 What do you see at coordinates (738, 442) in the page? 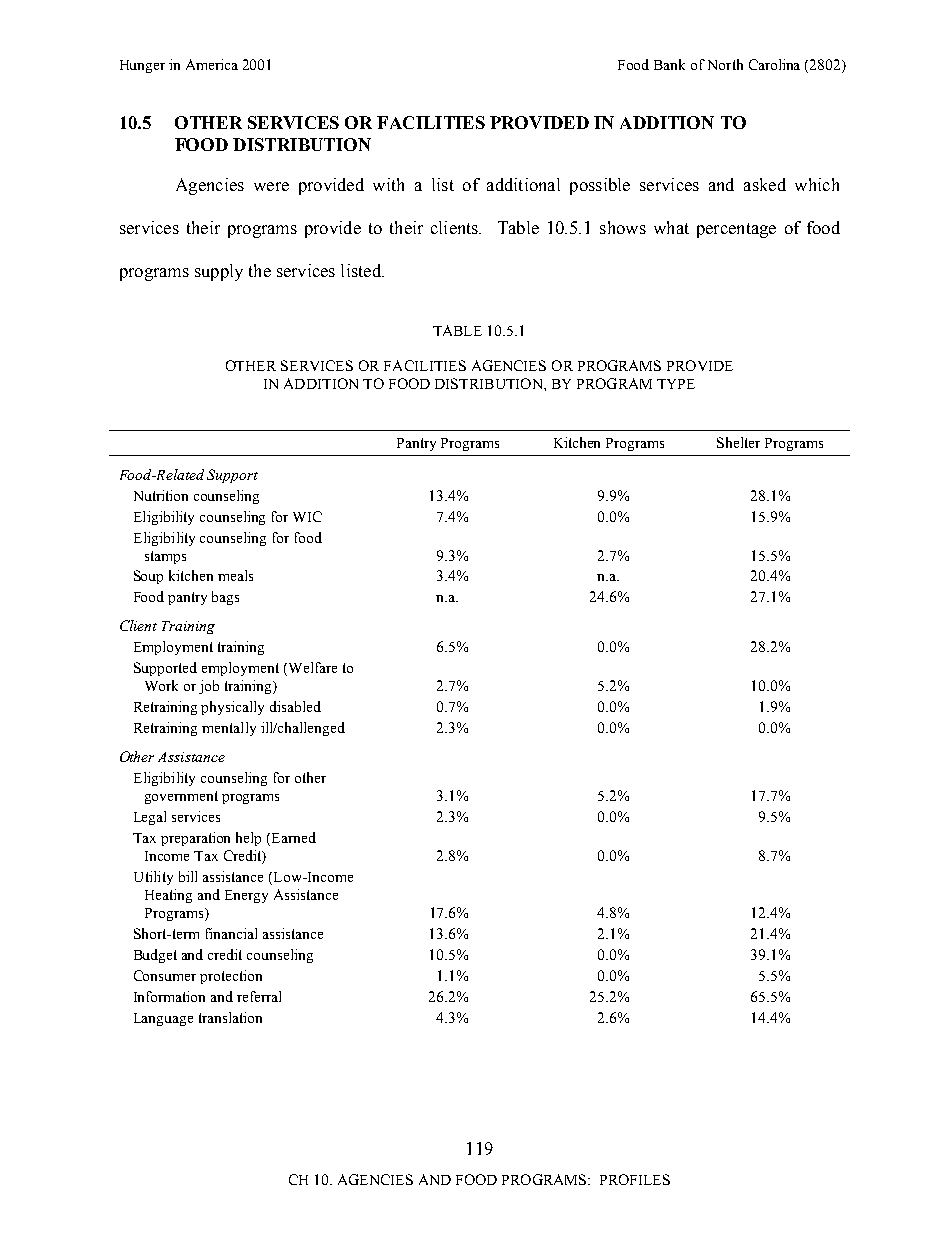
I see `Shelter` at bounding box center [738, 442].
